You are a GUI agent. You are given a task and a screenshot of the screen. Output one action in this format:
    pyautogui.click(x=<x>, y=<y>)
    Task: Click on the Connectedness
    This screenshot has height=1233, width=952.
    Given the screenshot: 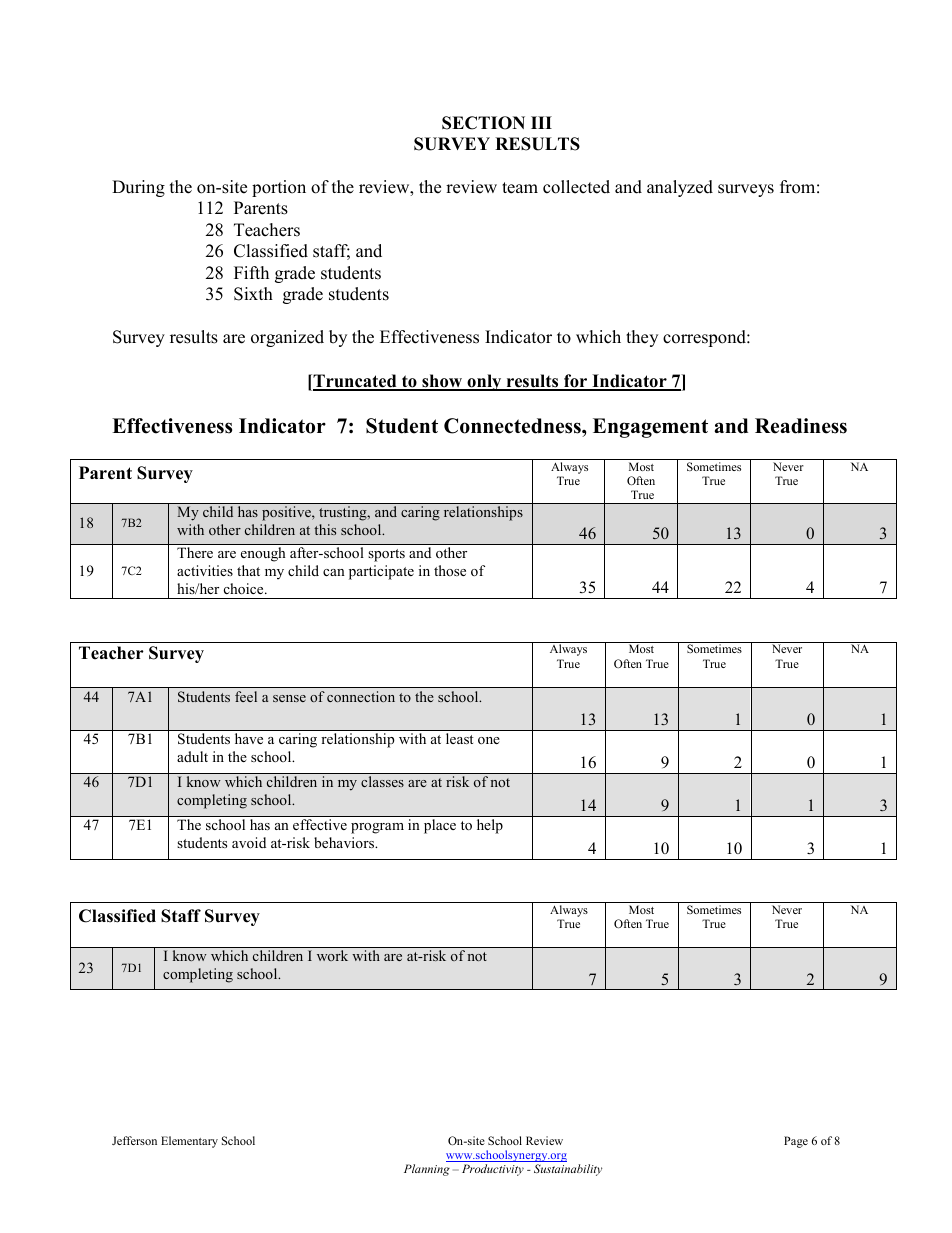 What is the action you would take?
    pyautogui.click(x=513, y=426)
